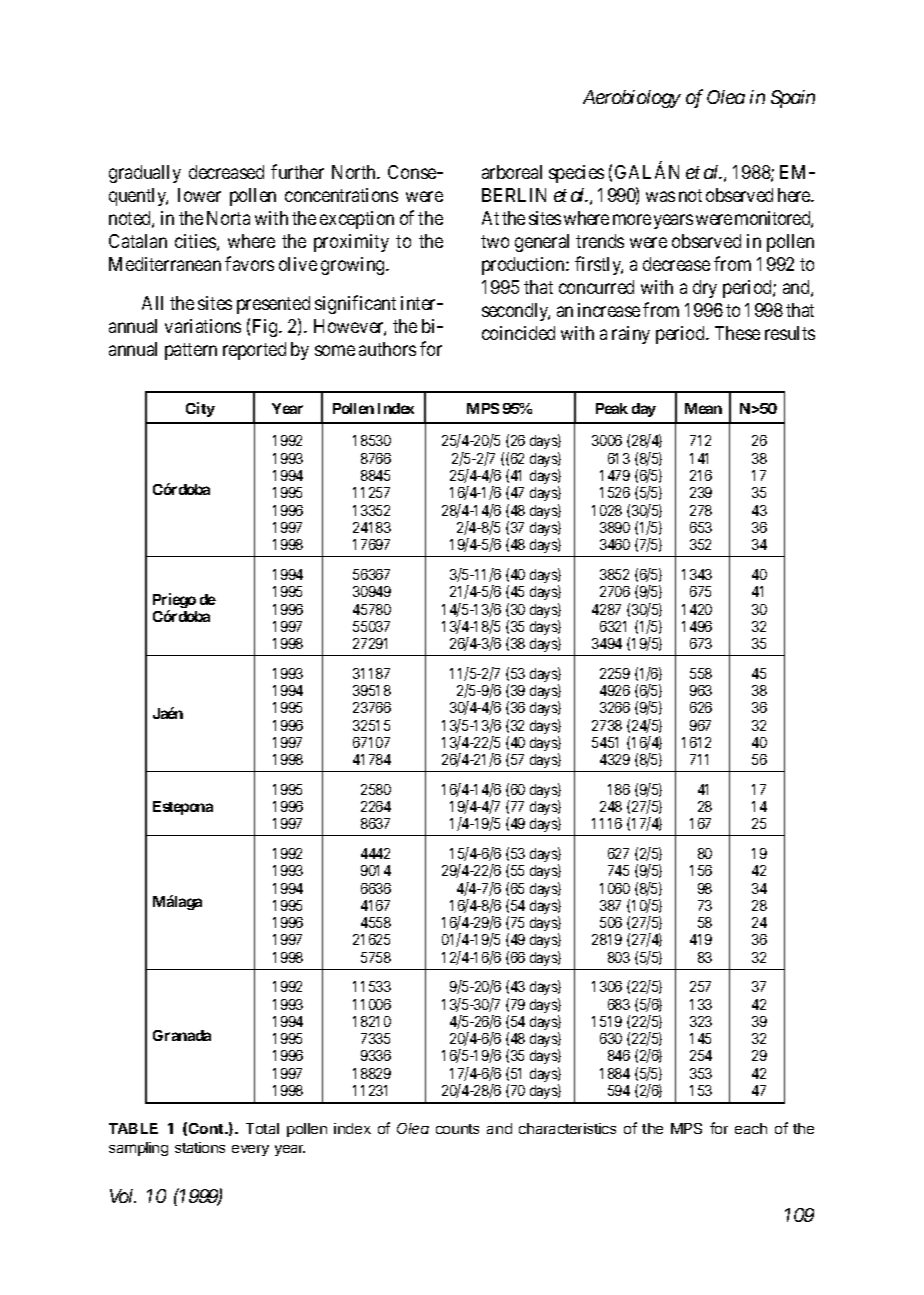  I want to click on arboreal, so click(512, 172).
